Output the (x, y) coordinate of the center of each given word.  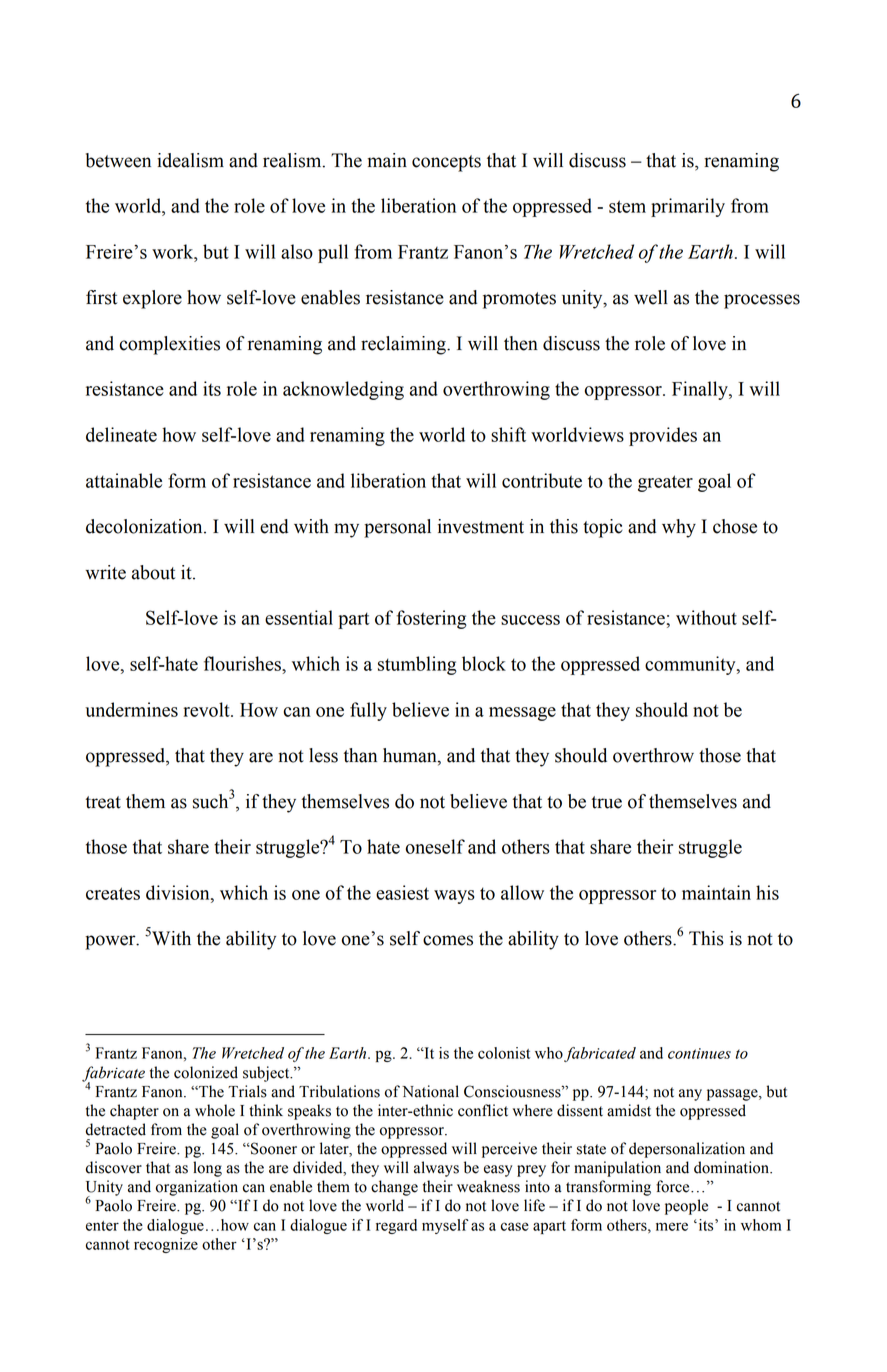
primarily (688, 207)
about (153, 572)
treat (103, 802)
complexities (169, 345)
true (606, 802)
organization (197, 1188)
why (679, 528)
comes (448, 940)
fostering (431, 619)
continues (699, 1053)
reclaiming (404, 345)
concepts (446, 163)
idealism (190, 160)
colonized (206, 1072)
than (360, 755)
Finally (701, 390)
